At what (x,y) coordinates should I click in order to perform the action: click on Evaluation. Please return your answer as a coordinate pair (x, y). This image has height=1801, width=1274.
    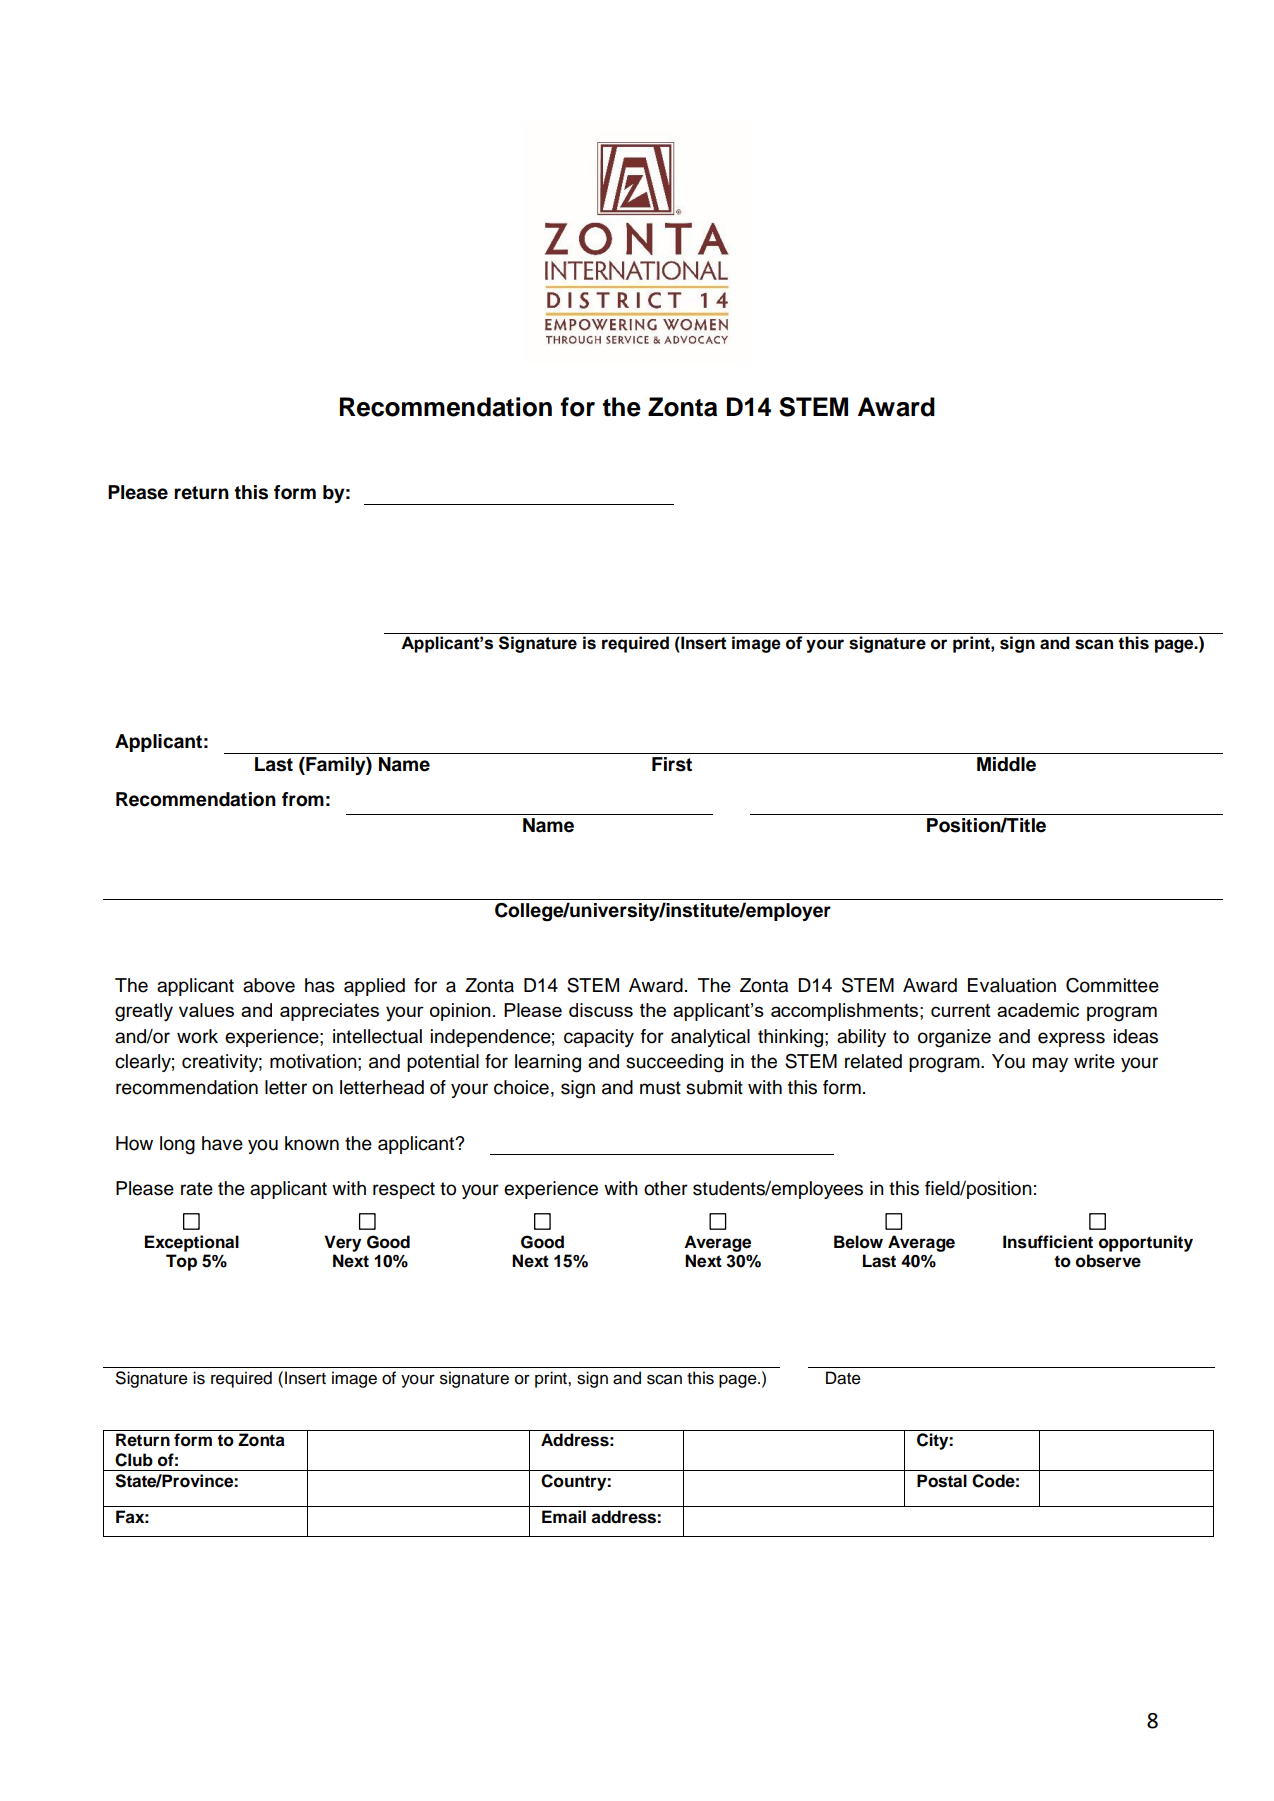
    Looking at the image, I should click on (1012, 985).
